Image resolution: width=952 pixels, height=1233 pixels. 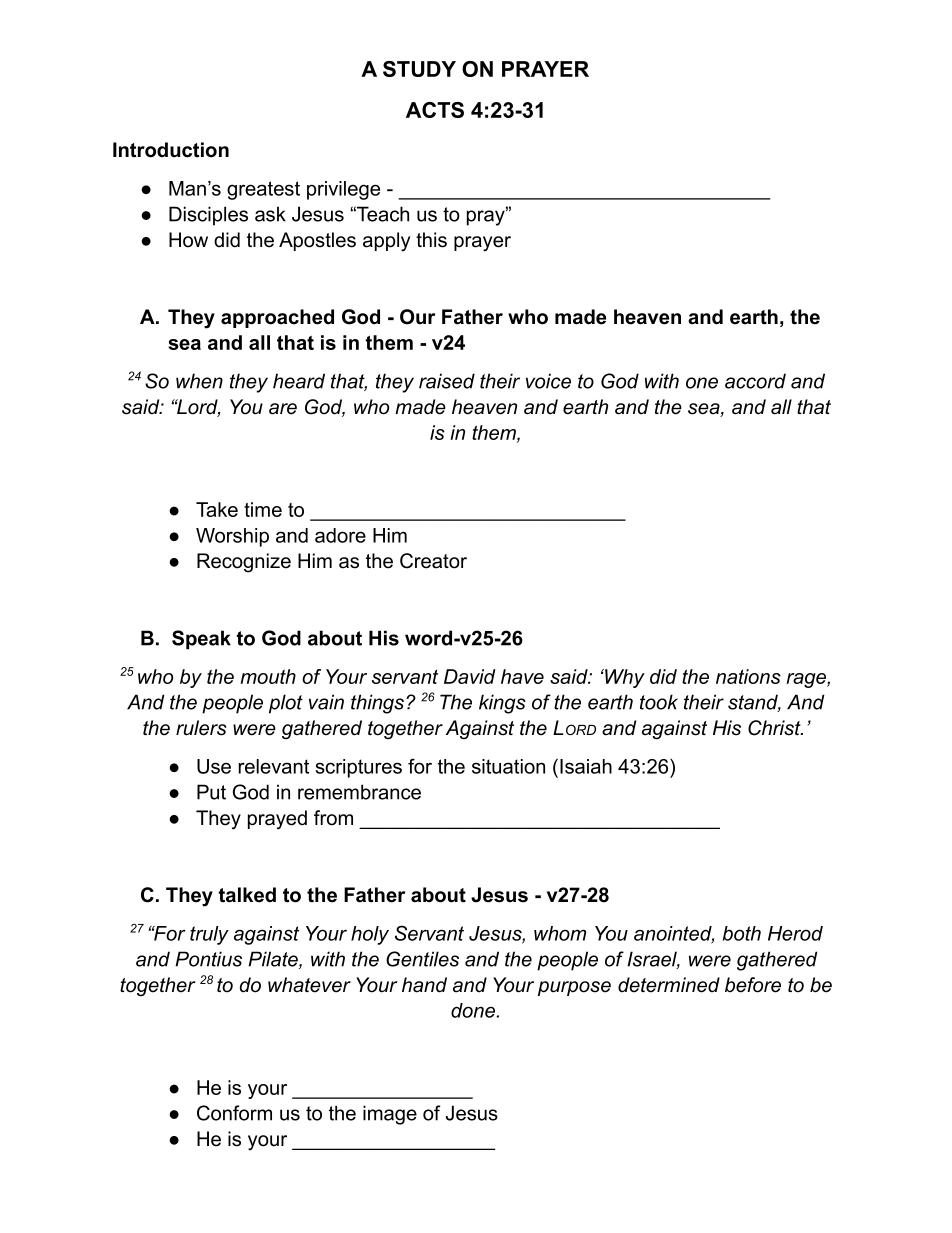 What do you see at coordinates (419, 69) in the screenshot?
I see `STUDY` at bounding box center [419, 69].
